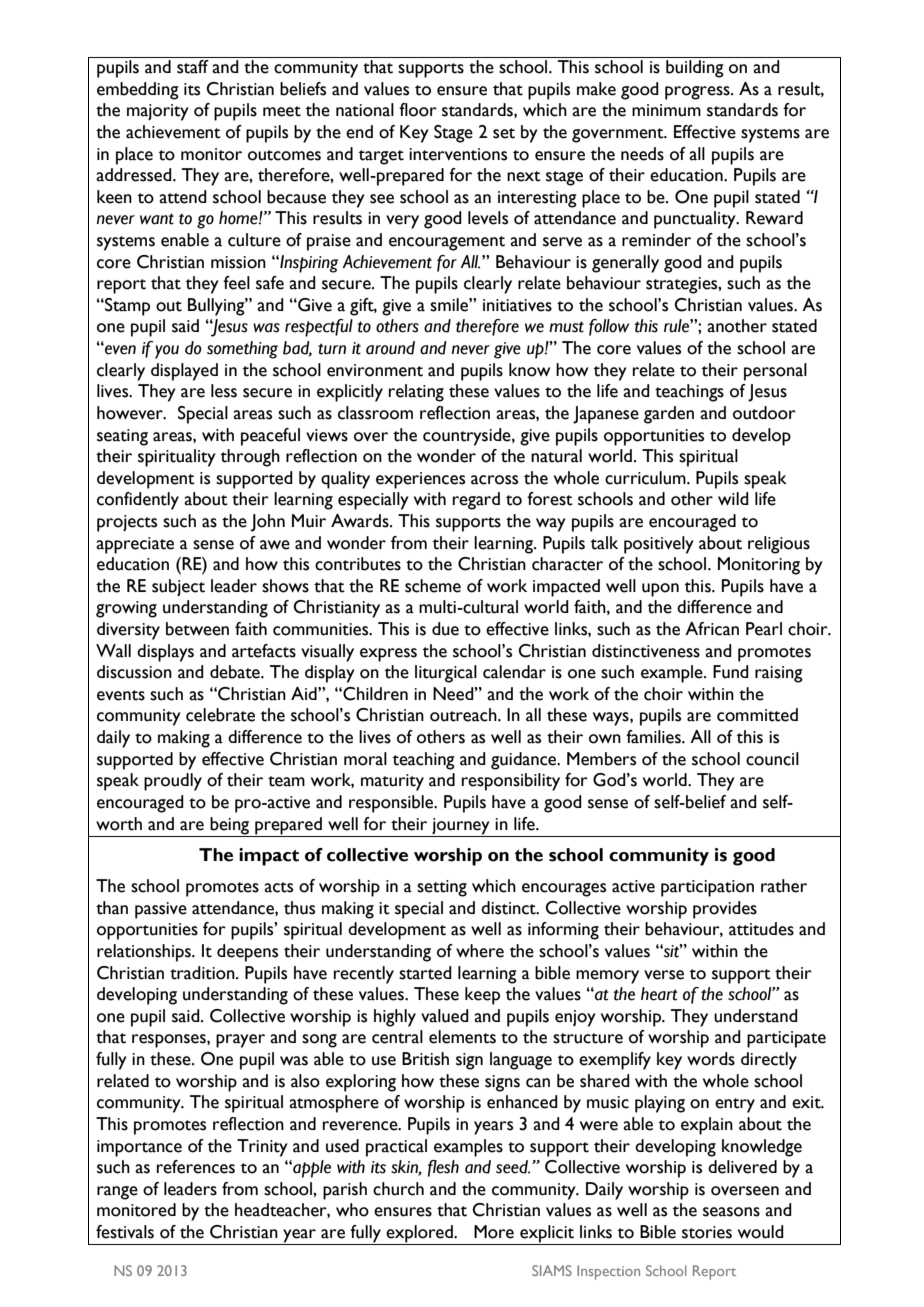 The height and width of the screenshot is (1307, 924). Describe the element at coordinates (420, 480) in the screenshot. I see `experiences` at that location.
